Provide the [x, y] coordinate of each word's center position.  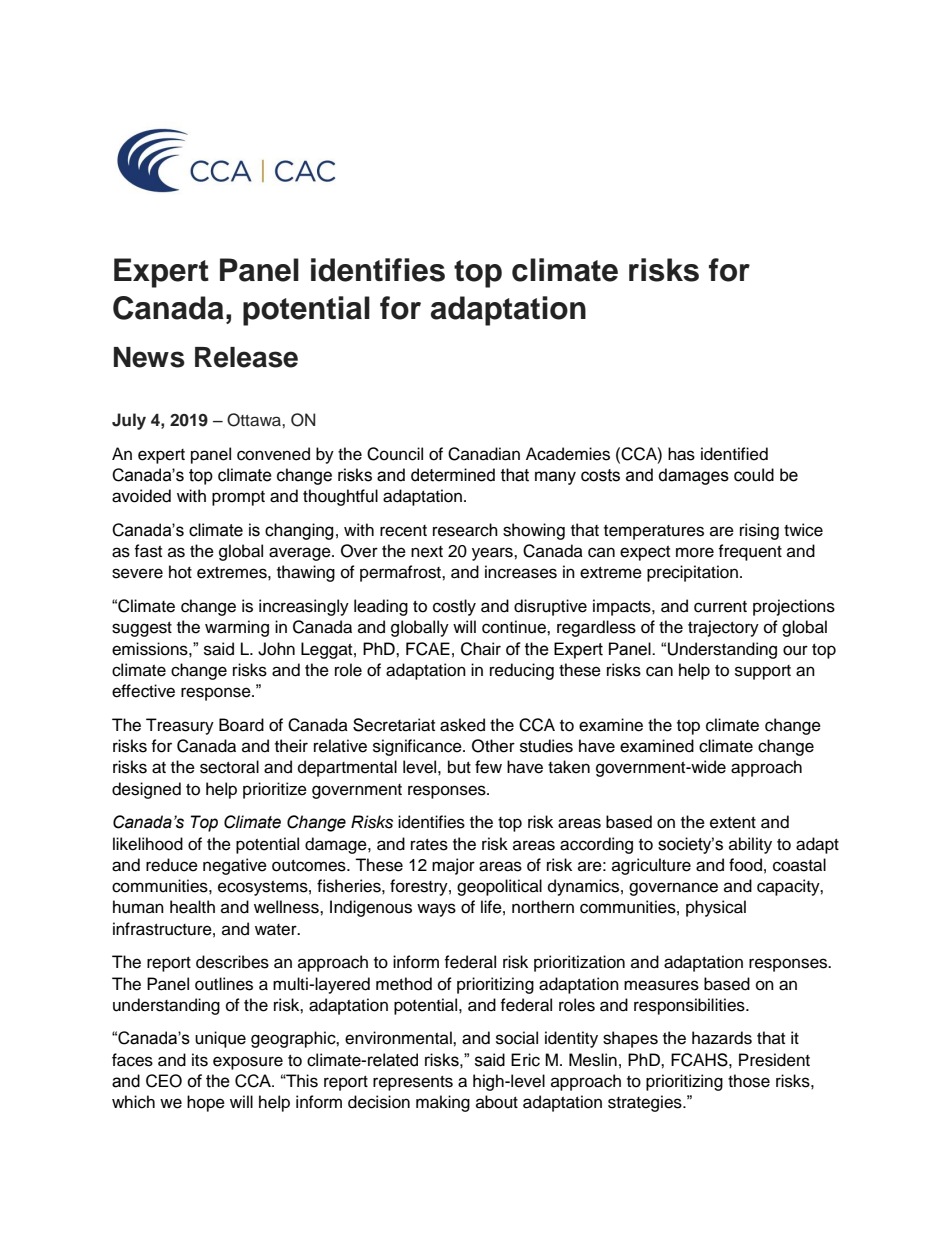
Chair [481, 649]
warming [237, 628]
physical [716, 908]
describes [232, 962]
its [200, 1060]
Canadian [484, 454]
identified [734, 454]
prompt [238, 498]
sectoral [229, 767]
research [465, 530]
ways [436, 910]
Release [246, 357]
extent [733, 823]
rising [759, 531]
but [459, 767]
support [763, 672]
